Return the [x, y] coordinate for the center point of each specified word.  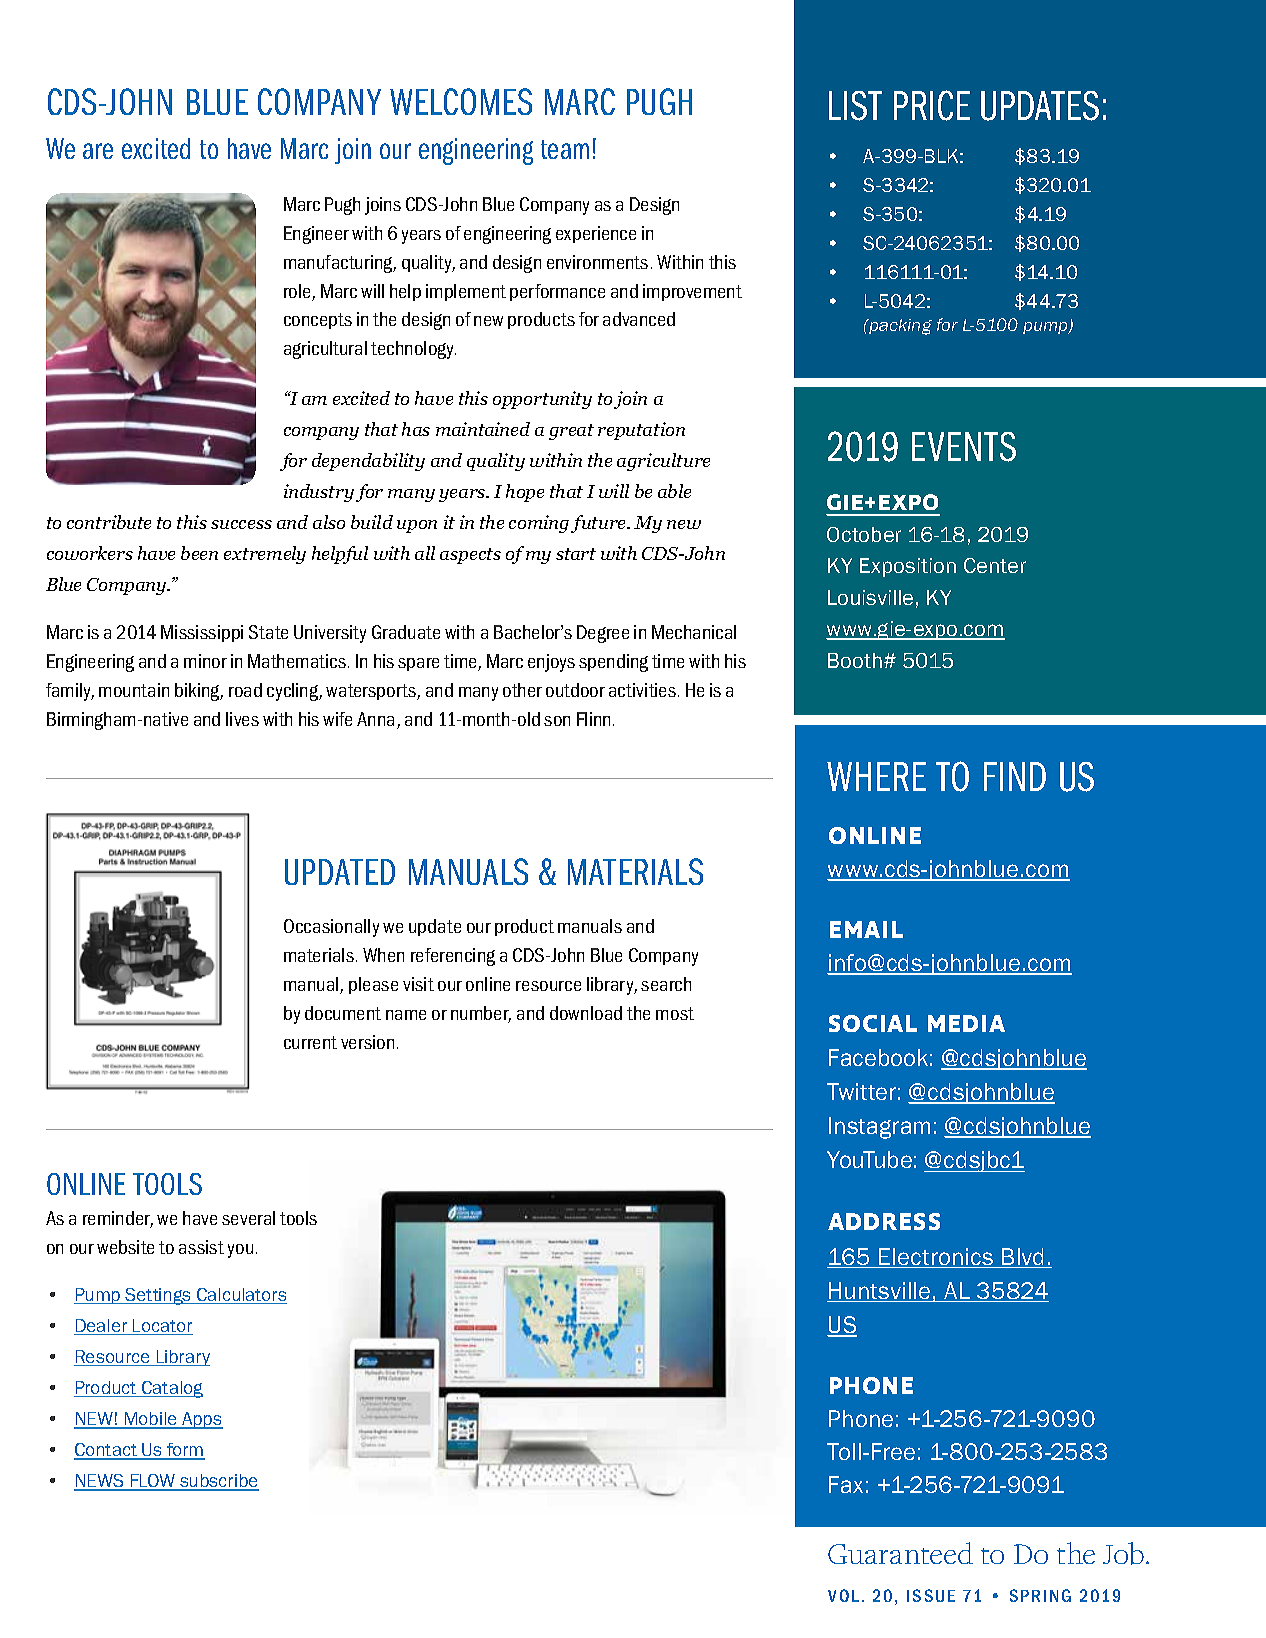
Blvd [1023, 1258]
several [248, 1218]
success [241, 524]
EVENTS [964, 447]
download [586, 1013]
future [600, 524]
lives [242, 719]
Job [1125, 1553]
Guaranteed [900, 1553]
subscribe [218, 1482]
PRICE [932, 105]
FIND [1015, 776]
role [298, 292]
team [565, 149]
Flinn [593, 719]
